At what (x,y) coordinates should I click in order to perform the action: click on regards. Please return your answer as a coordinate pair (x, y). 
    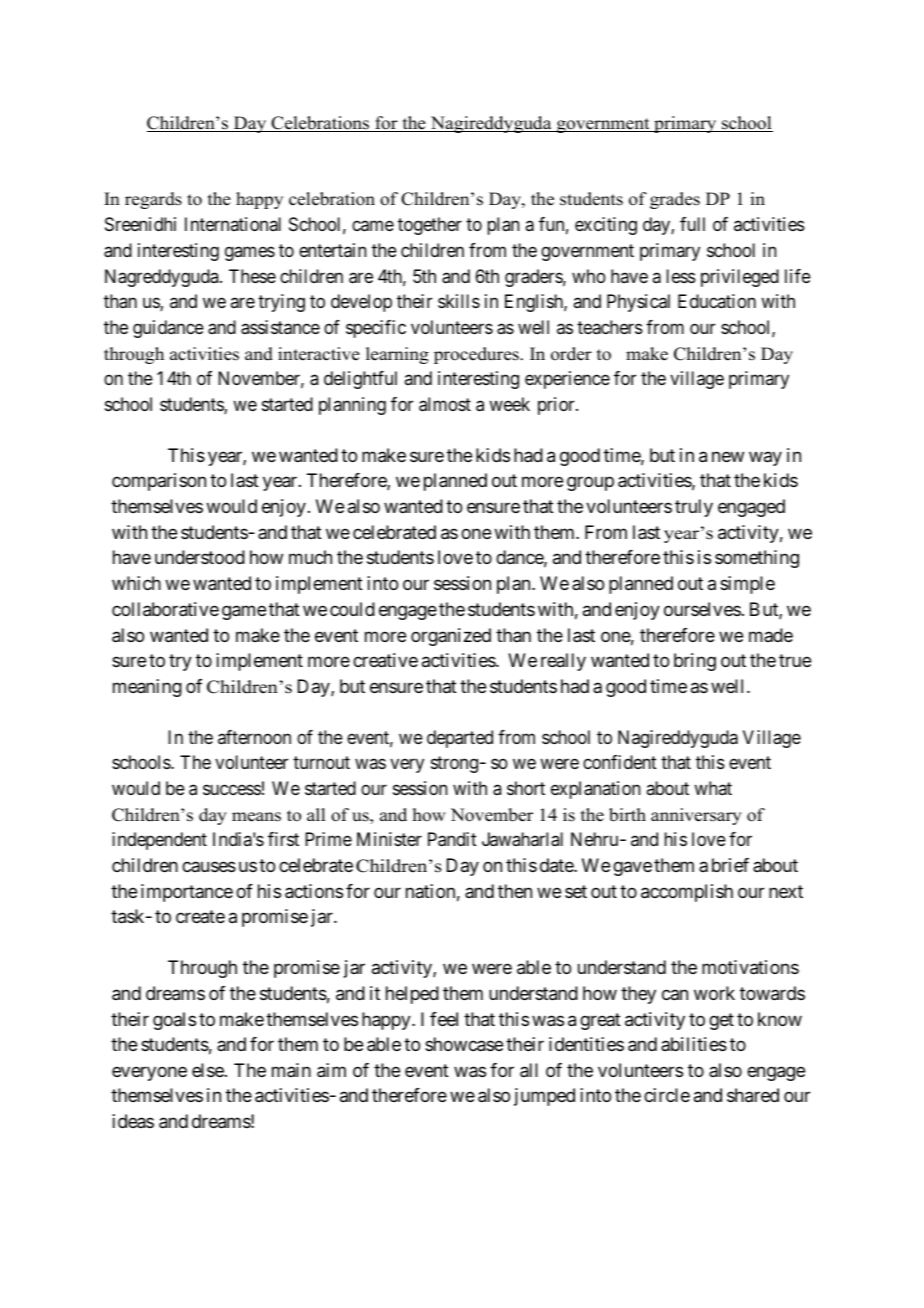
    Looking at the image, I should click on (153, 200).
